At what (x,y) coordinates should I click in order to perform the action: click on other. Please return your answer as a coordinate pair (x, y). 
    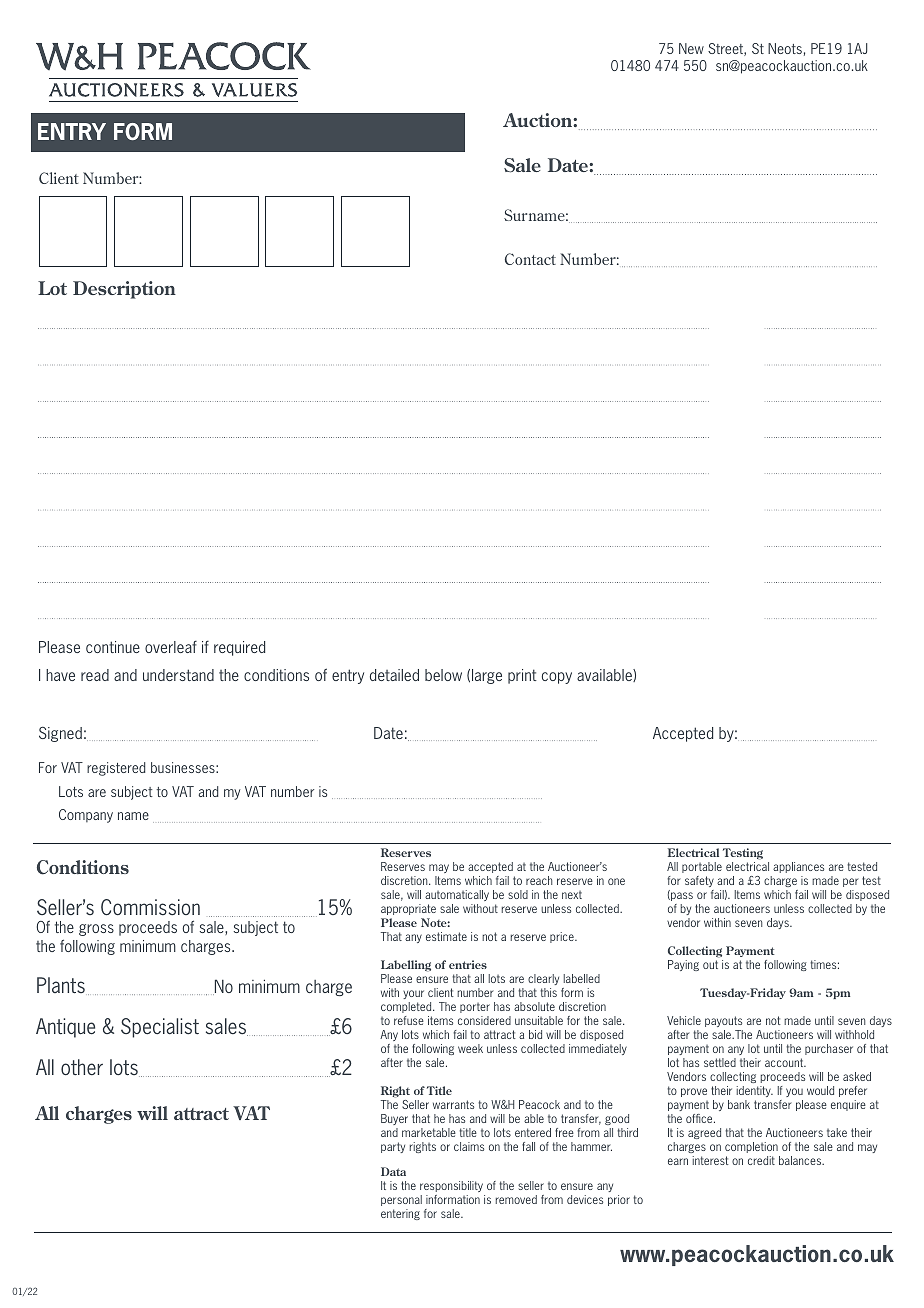
    Looking at the image, I should click on (82, 1067).
